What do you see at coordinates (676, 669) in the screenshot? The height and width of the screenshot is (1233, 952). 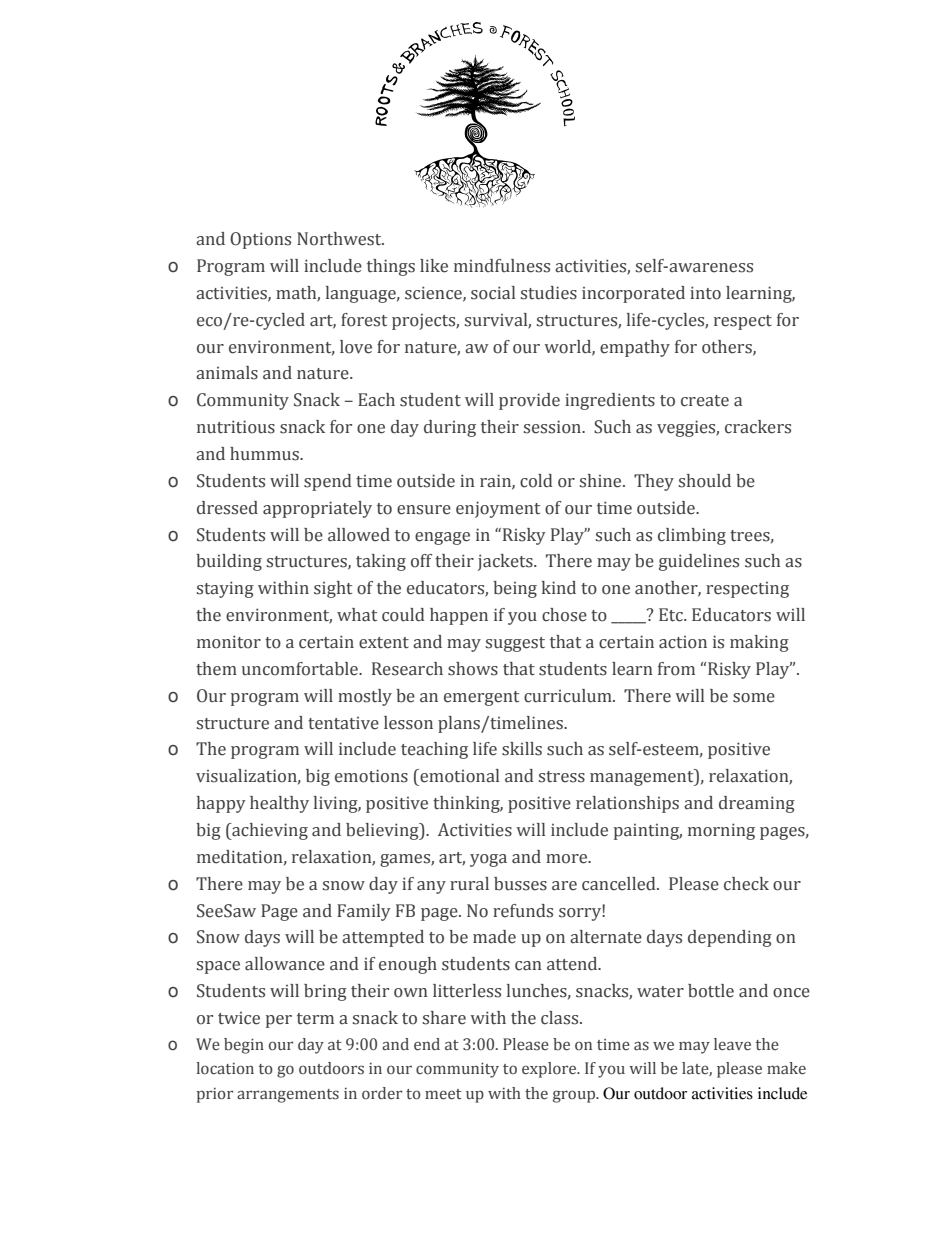 I see `from` at bounding box center [676, 669].
